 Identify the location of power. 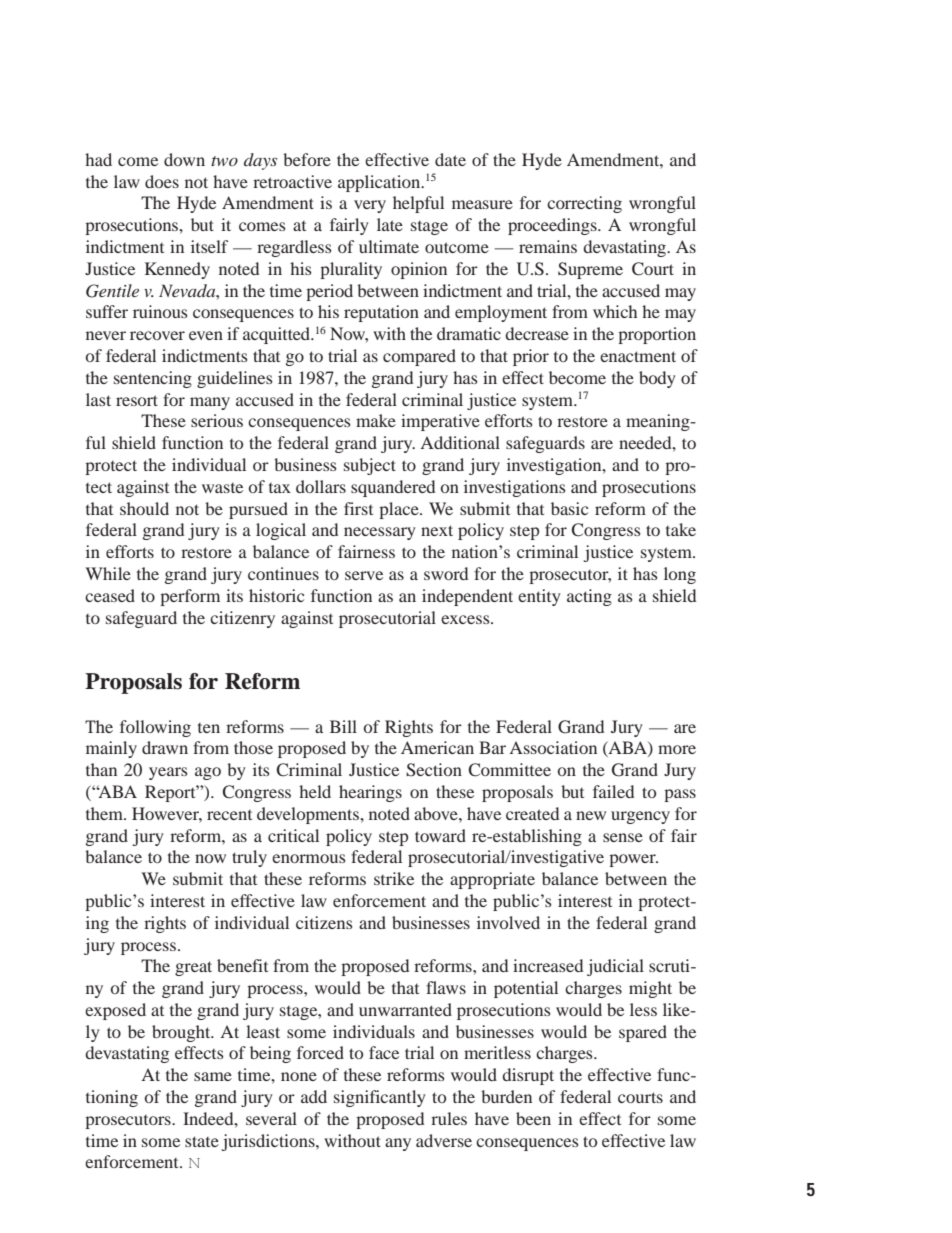
(633, 860).
